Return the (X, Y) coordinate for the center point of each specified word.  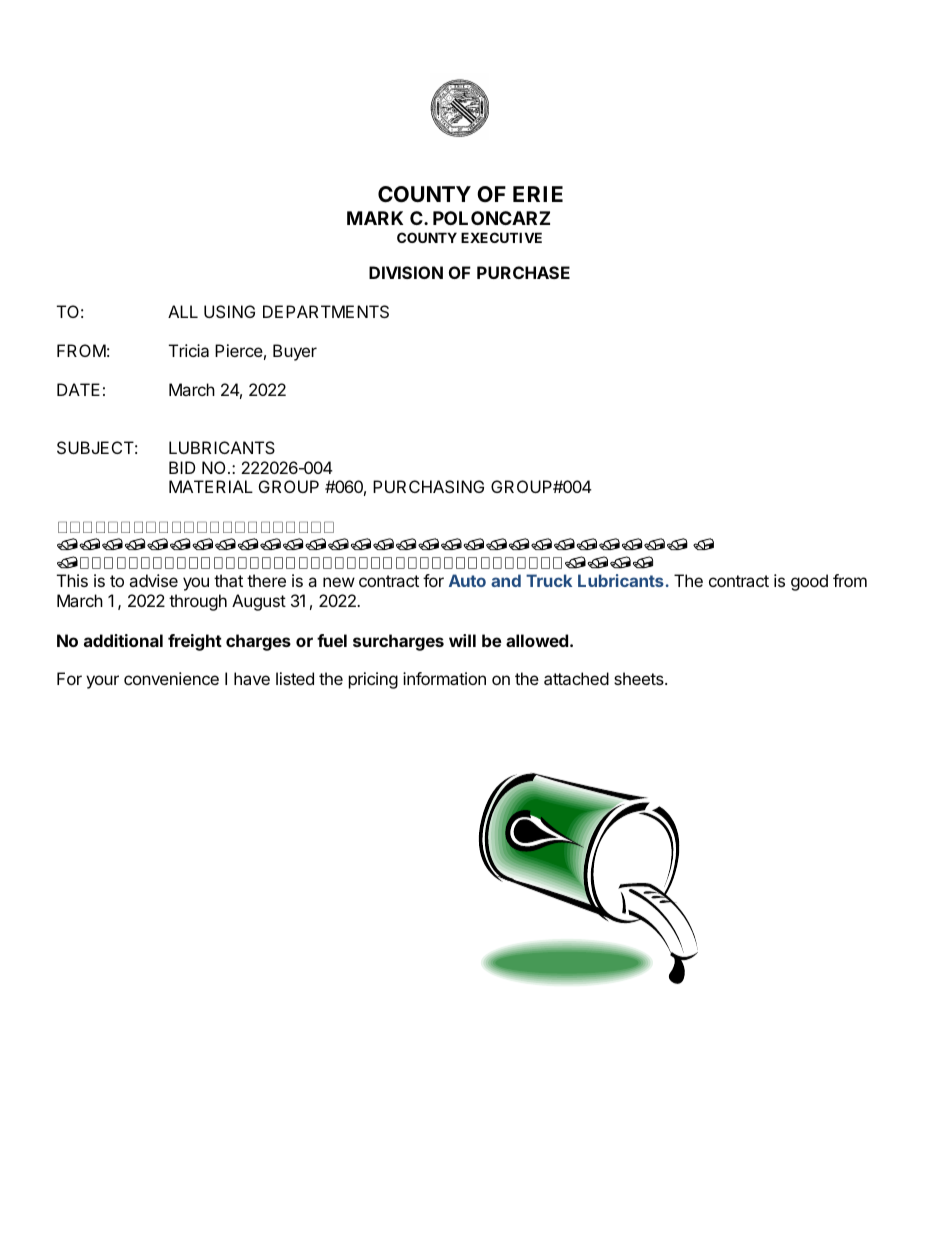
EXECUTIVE (501, 237)
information (444, 678)
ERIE (538, 194)
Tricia (189, 350)
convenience (171, 678)
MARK (375, 218)
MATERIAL (211, 486)
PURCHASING (428, 486)
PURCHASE (523, 272)
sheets (640, 678)
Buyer (295, 352)
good (809, 582)
